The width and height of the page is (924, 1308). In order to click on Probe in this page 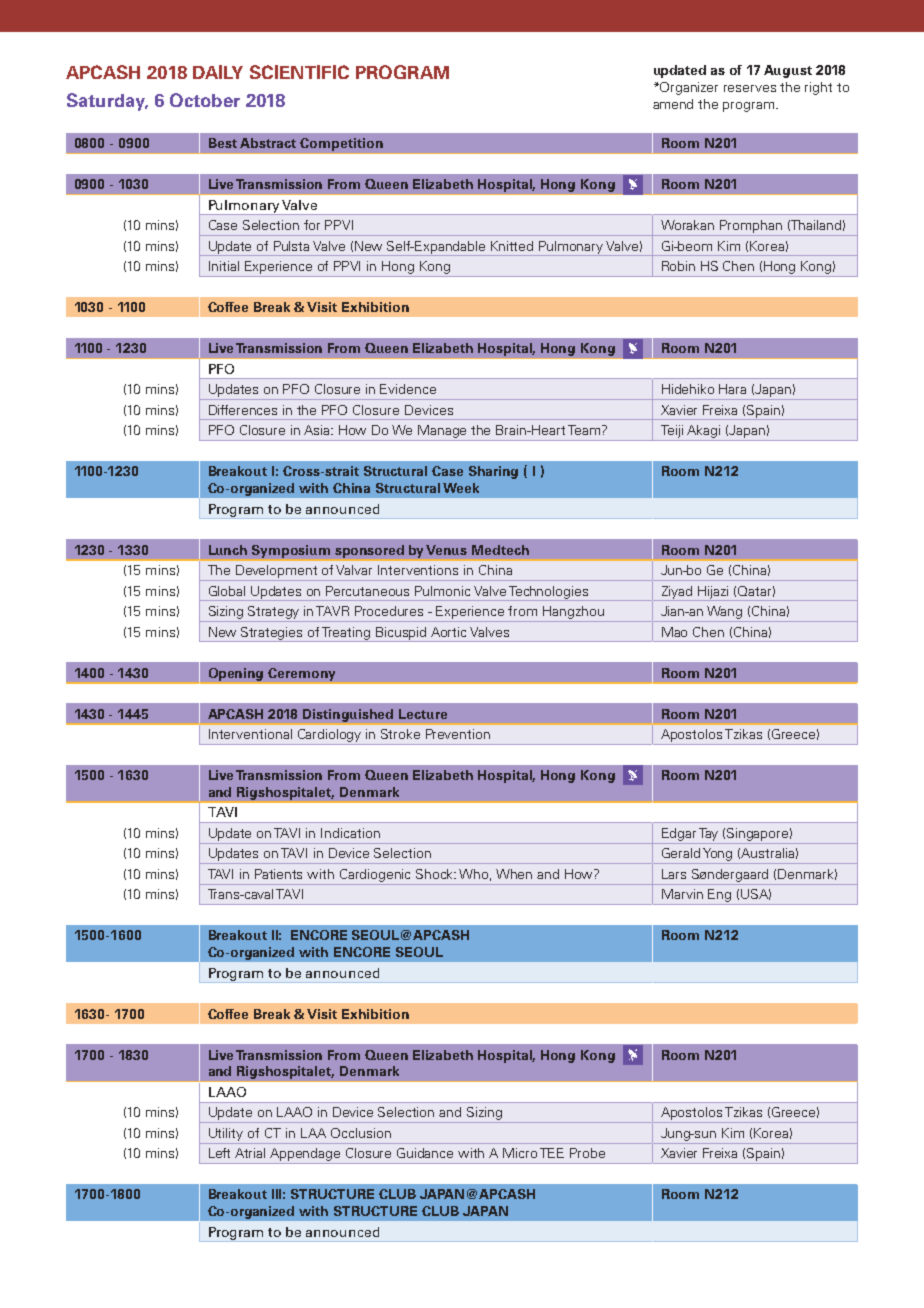, I will do `click(587, 1153)`.
